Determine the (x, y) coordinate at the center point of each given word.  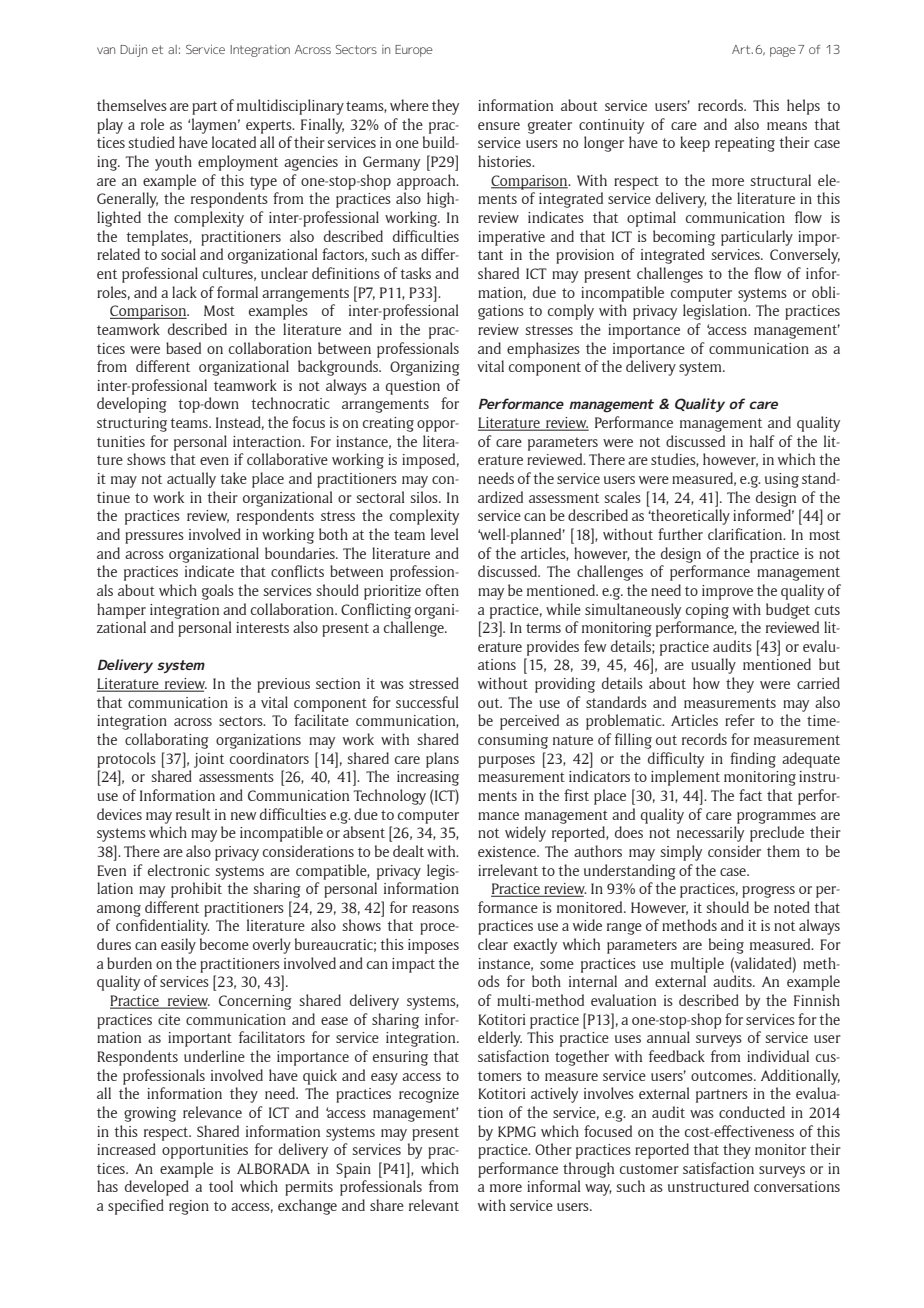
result (193, 814)
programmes (776, 818)
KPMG (517, 1131)
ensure (499, 126)
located (234, 142)
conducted (752, 1112)
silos (425, 497)
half (762, 441)
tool (221, 1186)
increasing (428, 778)
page (783, 52)
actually (191, 480)
